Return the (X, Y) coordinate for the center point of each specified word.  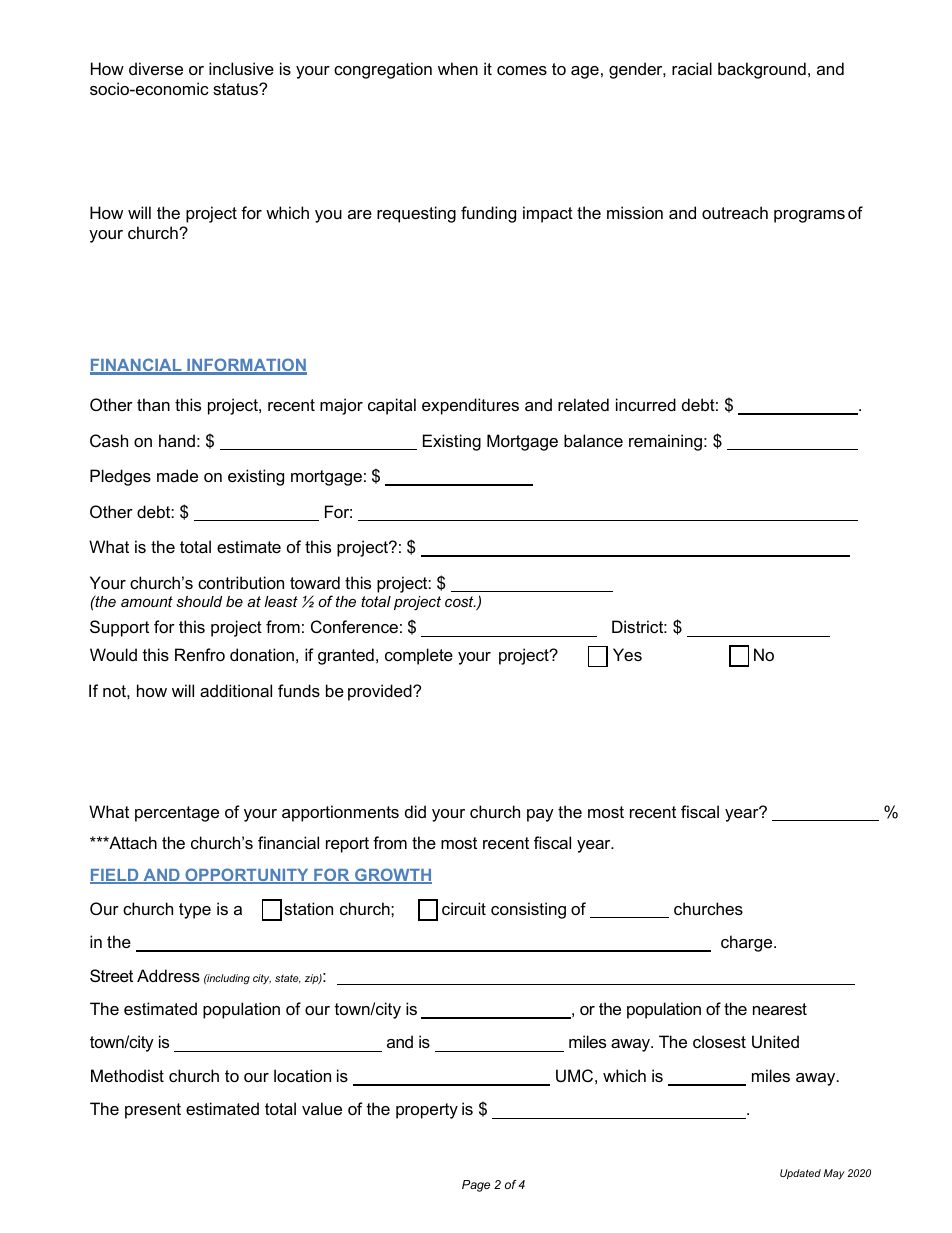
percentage (177, 814)
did (415, 811)
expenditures (470, 406)
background (762, 70)
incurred (646, 404)
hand (177, 440)
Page (476, 1186)
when (458, 68)
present (153, 1111)
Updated (800, 1174)
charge (748, 943)
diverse (156, 68)
